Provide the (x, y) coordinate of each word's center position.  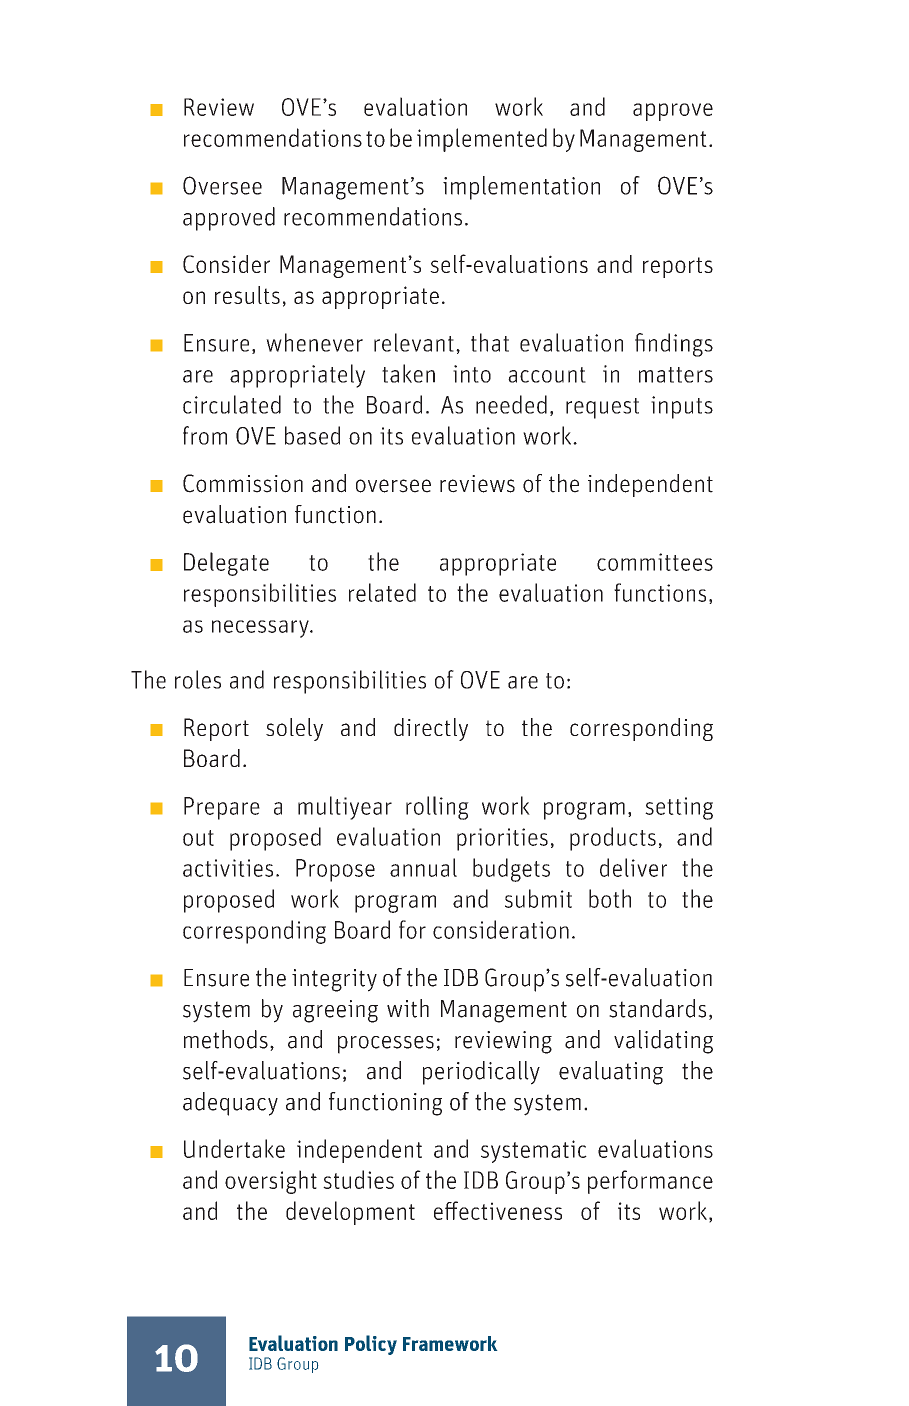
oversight (271, 1182)
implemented (482, 140)
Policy (371, 1345)
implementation (521, 188)
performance (650, 1182)
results (247, 295)
